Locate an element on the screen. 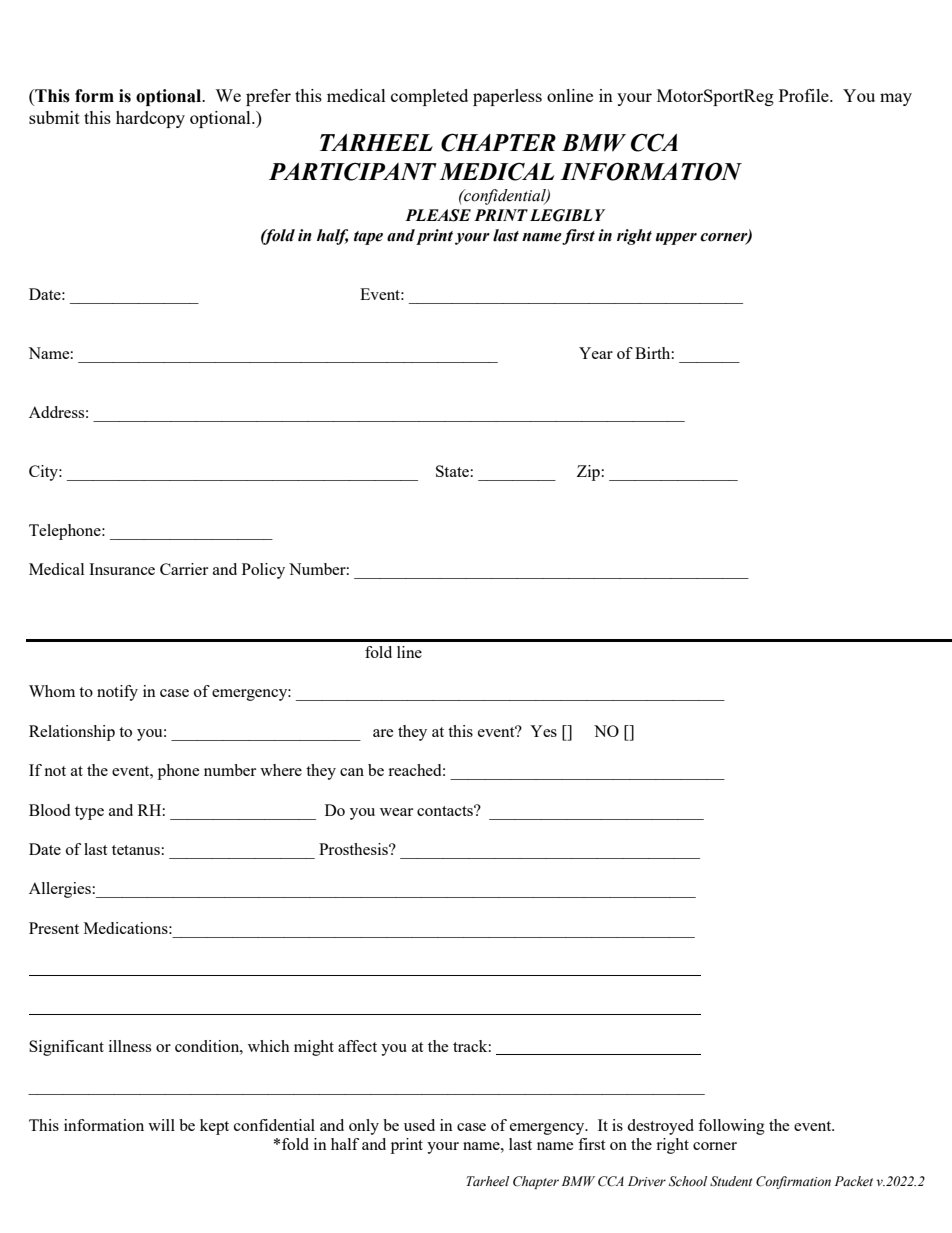 The height and width of the screenshot is (1233, 952). State is located at coordinates (452, 471).
